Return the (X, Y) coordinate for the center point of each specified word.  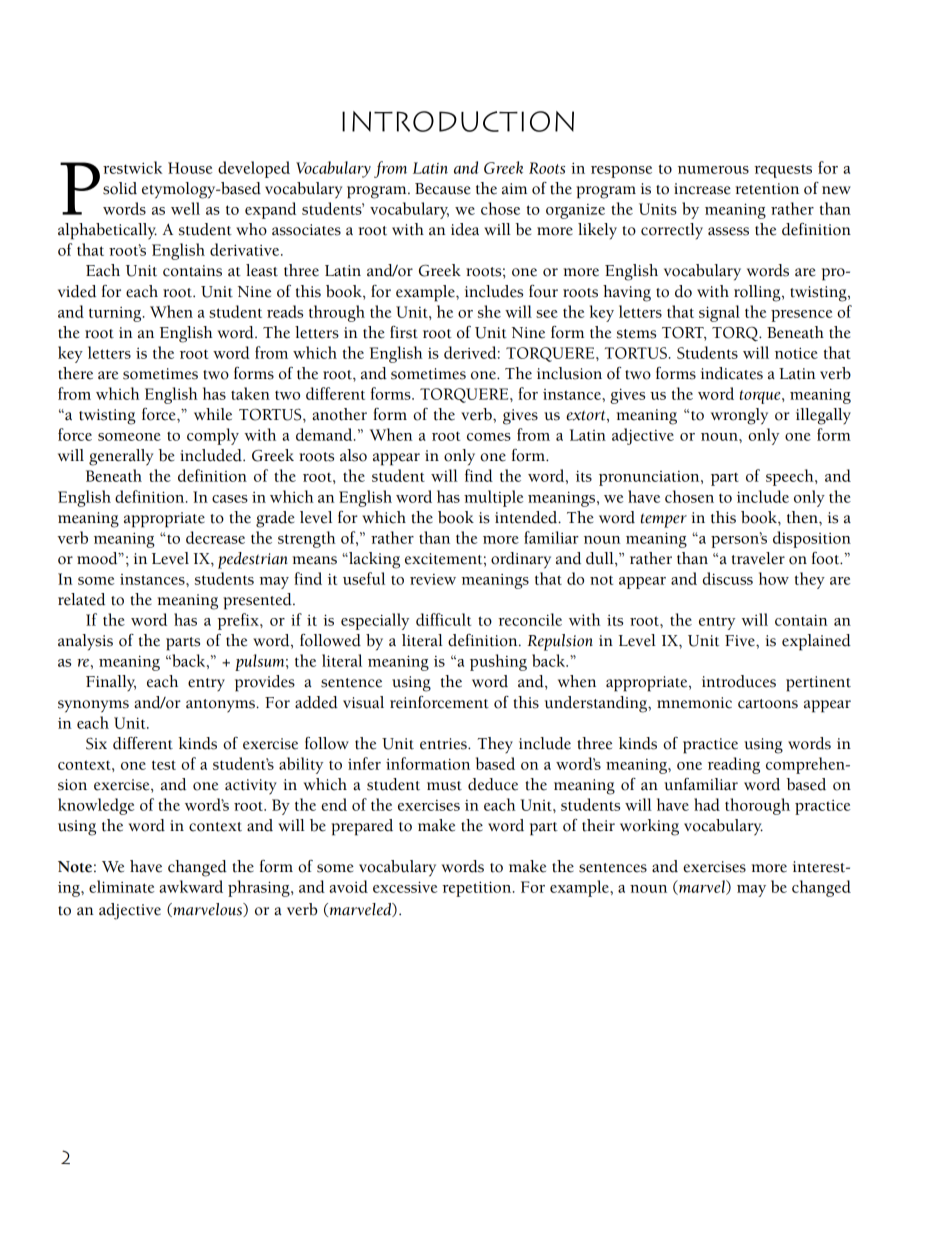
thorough (757, 806)
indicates (732, 373)
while (213, 414)
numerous (713, 170)
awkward (191, 886)
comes (489, 437)
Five (741, 641)
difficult (443, 619)
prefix (239, 621)
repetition (478, 889)
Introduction (458, 121)
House (190, 168)
